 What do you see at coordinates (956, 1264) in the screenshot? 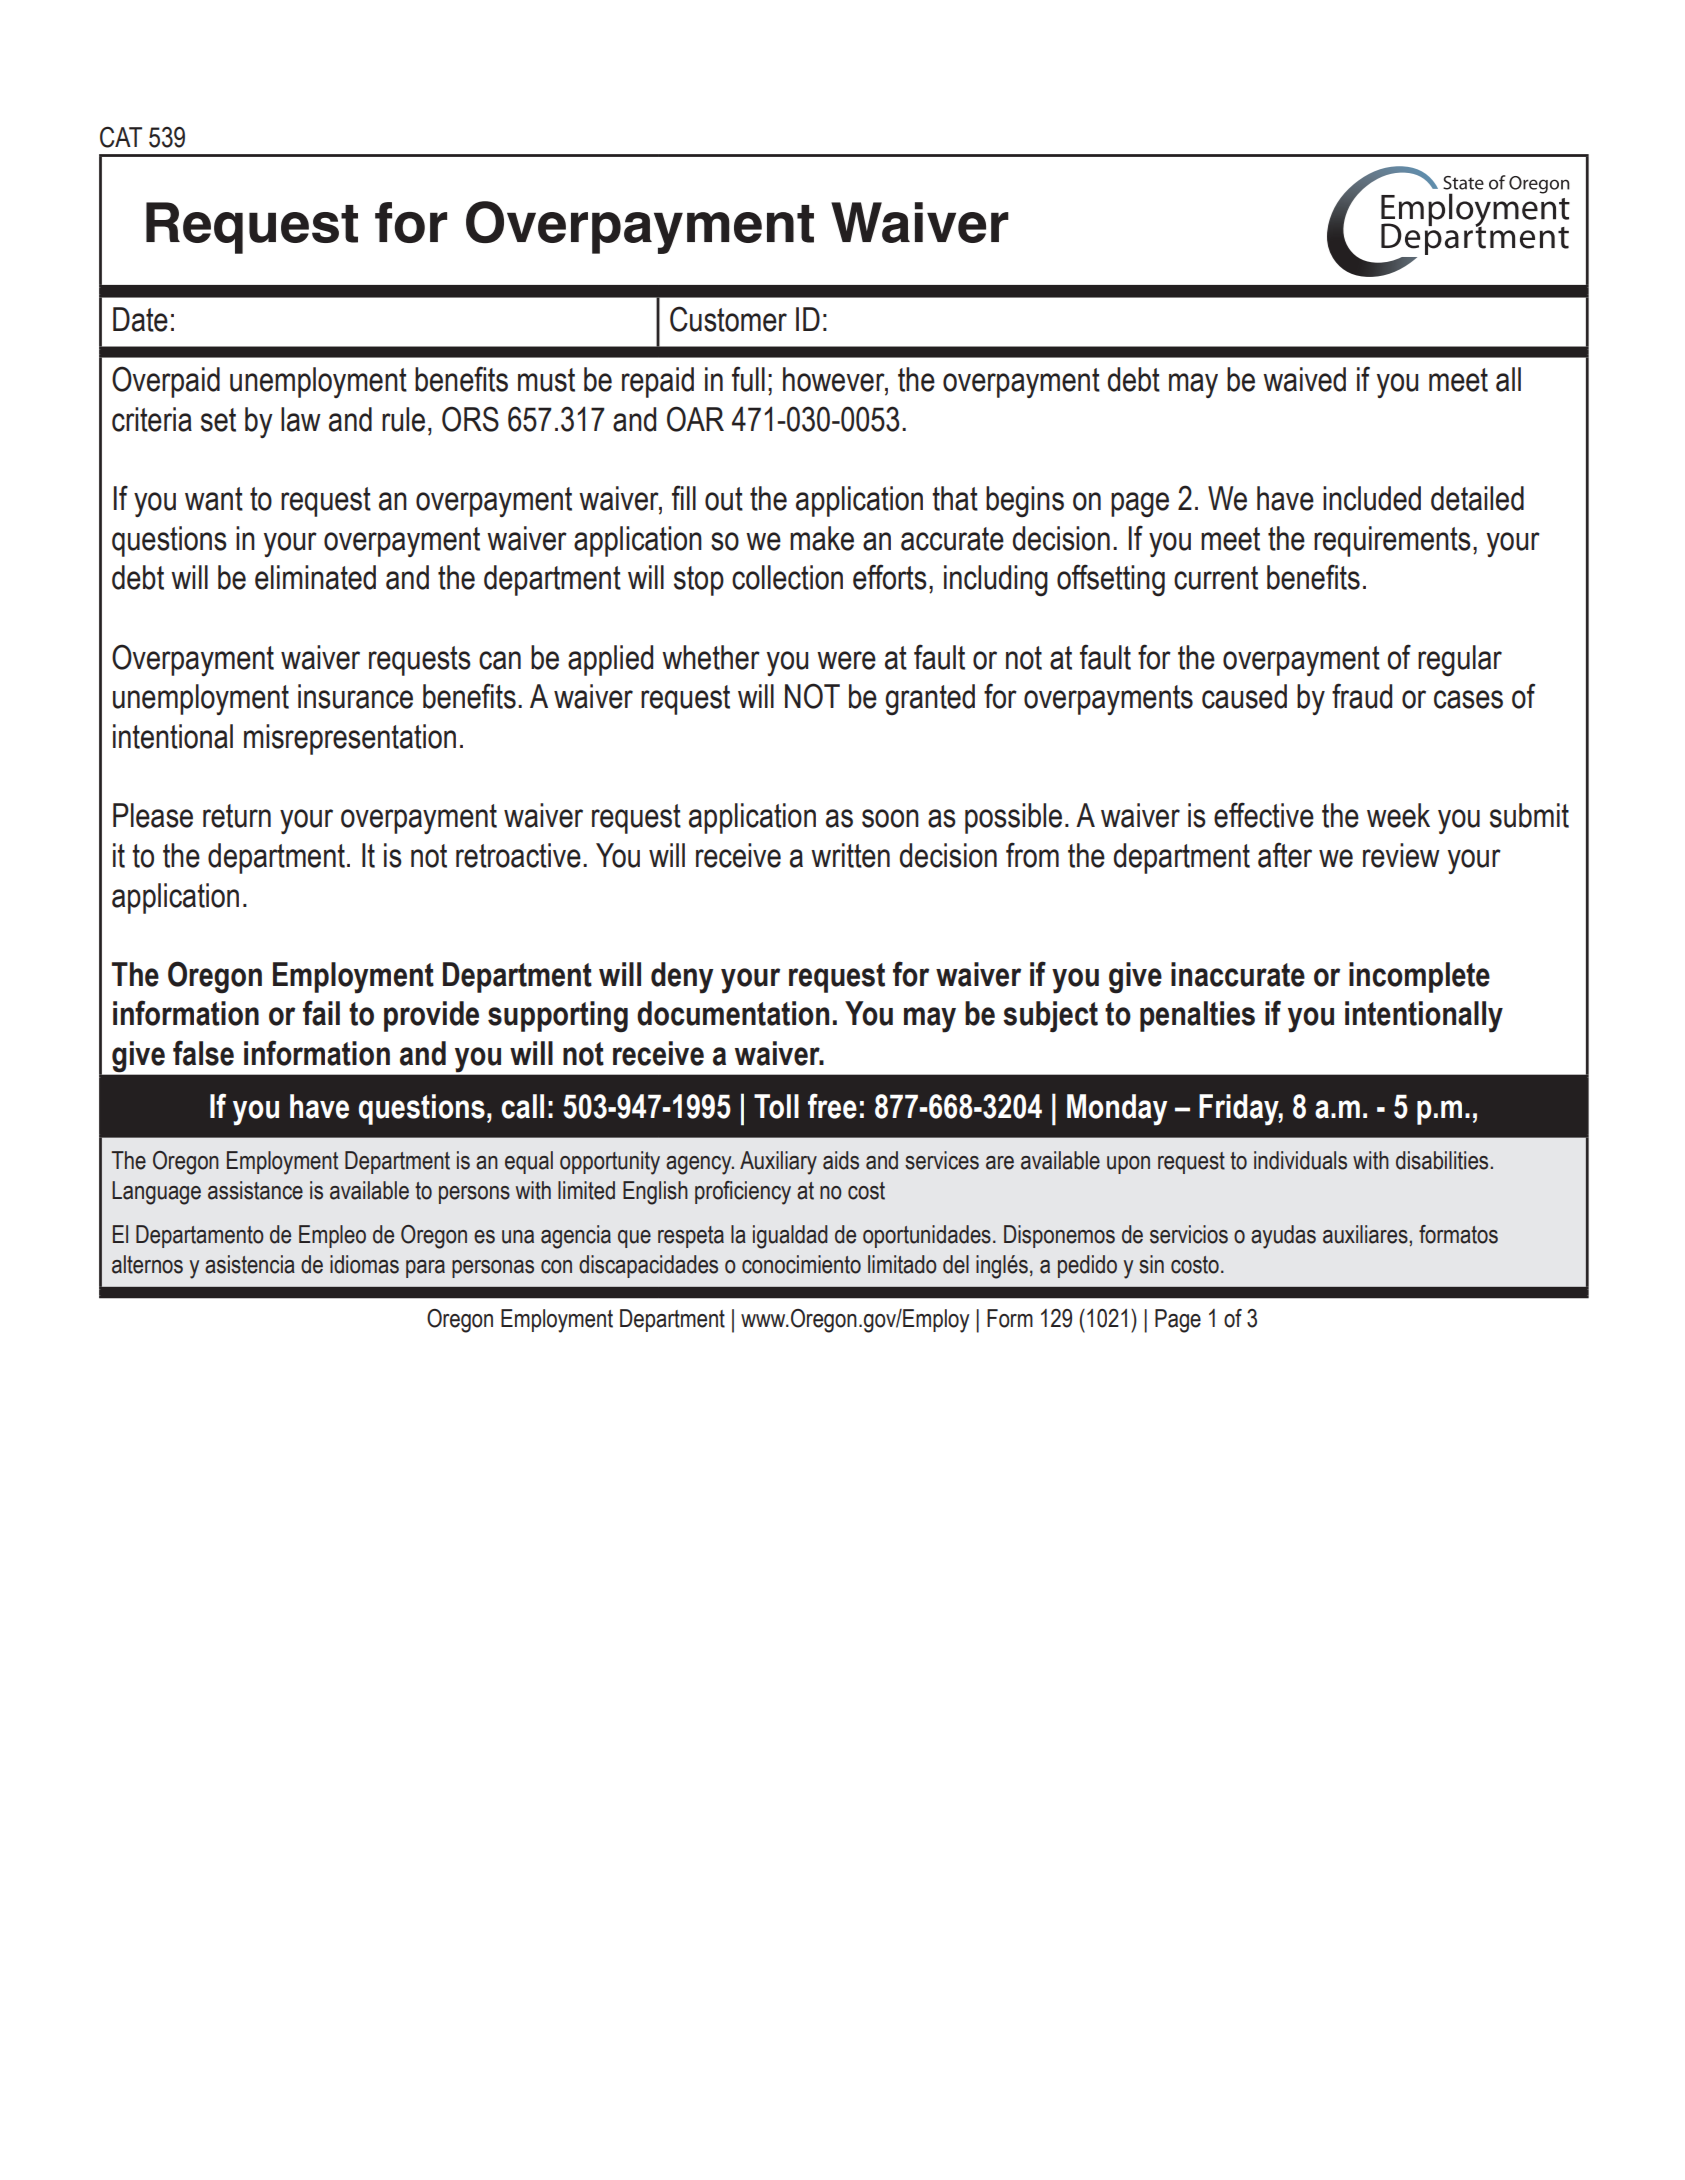
I see `del` at bounding box center [956, 1264].
